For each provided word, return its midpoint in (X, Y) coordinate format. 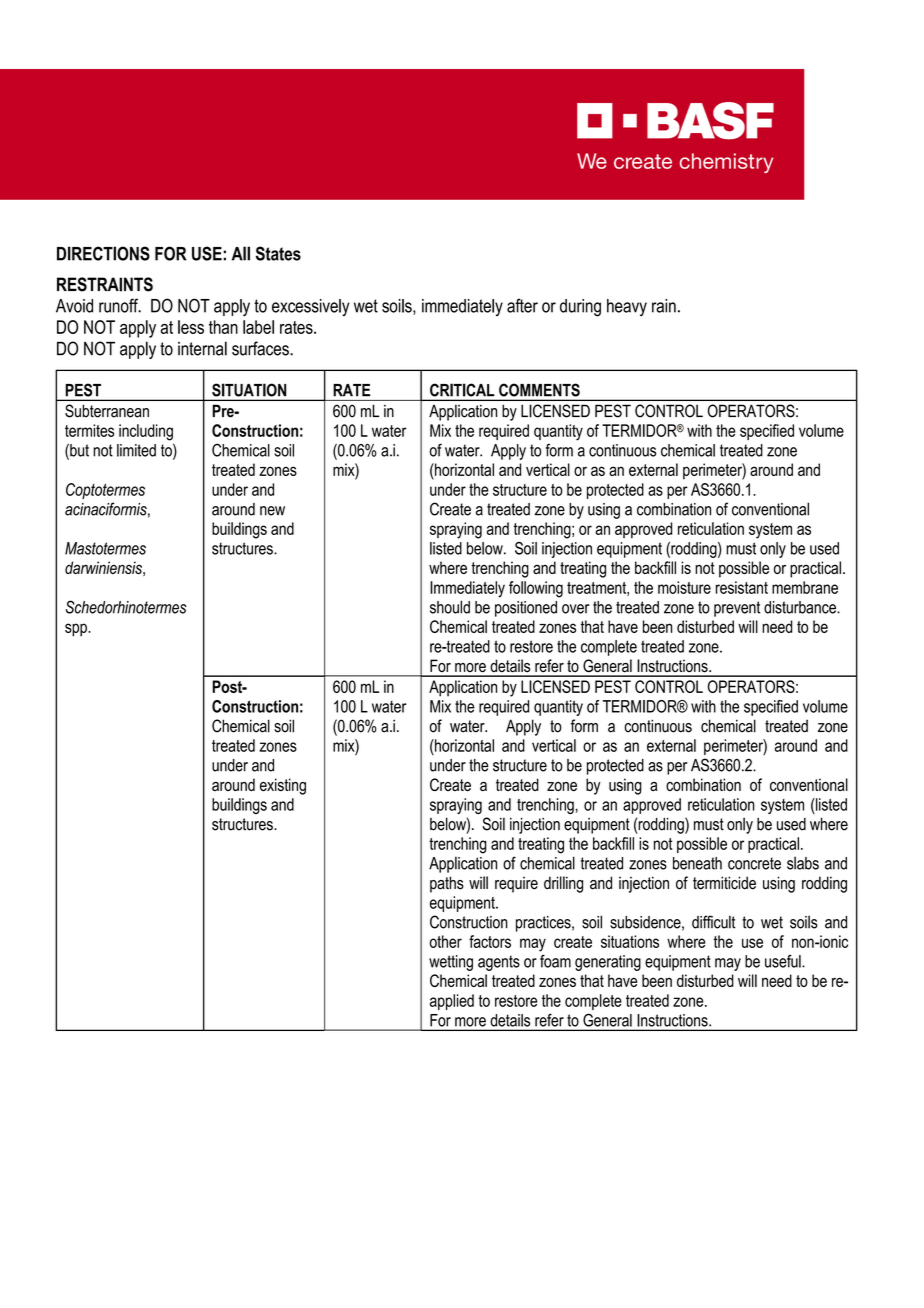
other (446, 941)
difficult (714, 922)
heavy (627, 307)
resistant (742, 587)
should (450, 607)
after (522, 305)
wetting (451, 963)
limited (136, 450)
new (272, 511)
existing (283, 786)
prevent (737, 609)
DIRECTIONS (103, 253)
